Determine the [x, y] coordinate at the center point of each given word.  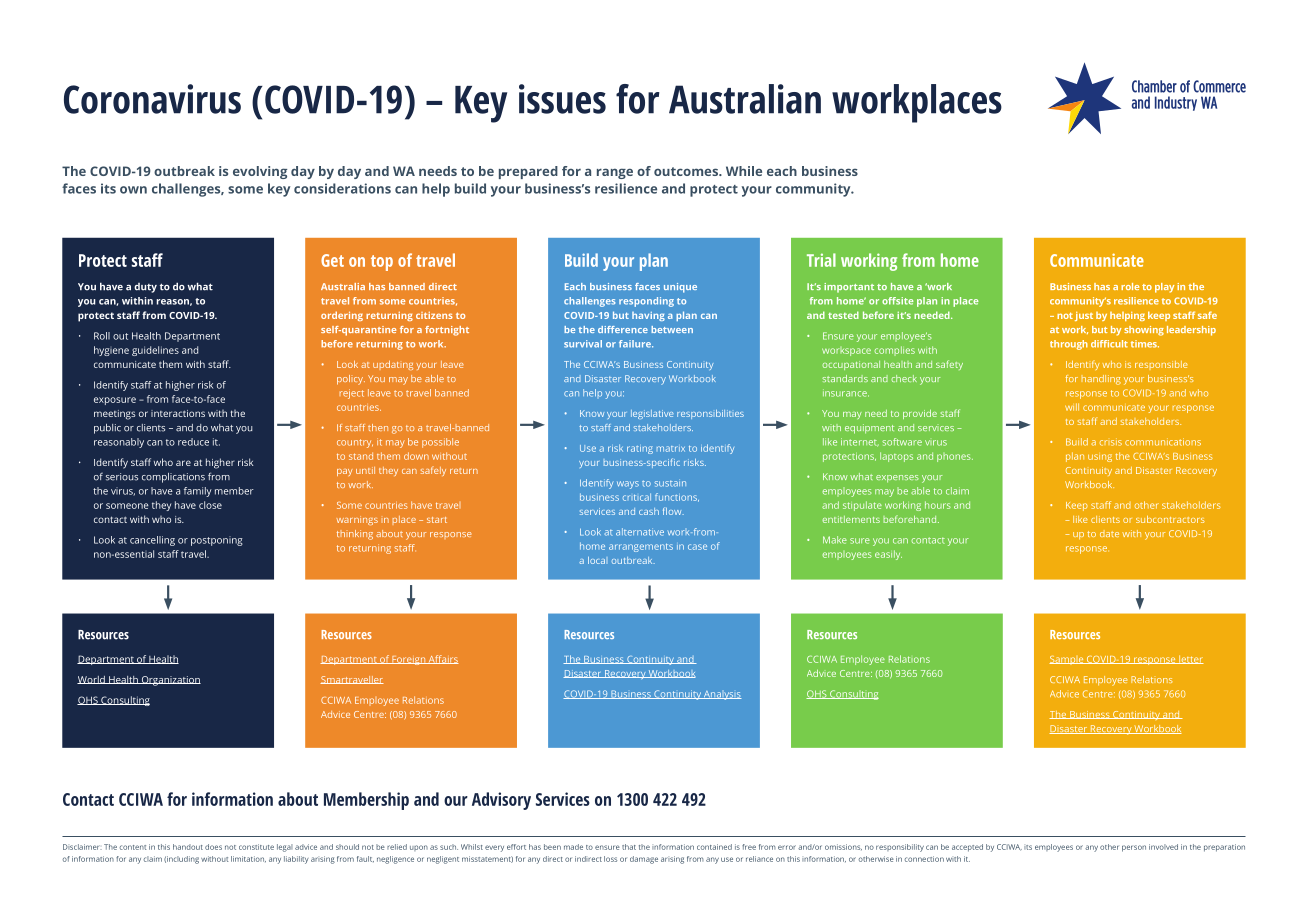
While [744, 171]
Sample [1067, 660]
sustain [670, 483]
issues [562, 99]
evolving [260, 172]
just [1084, 316]
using [1100, 458]
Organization [170, 681]
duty [145, 288]
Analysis [722, 695]
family [198, 492]
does [213, 847]
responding [646, 302]
